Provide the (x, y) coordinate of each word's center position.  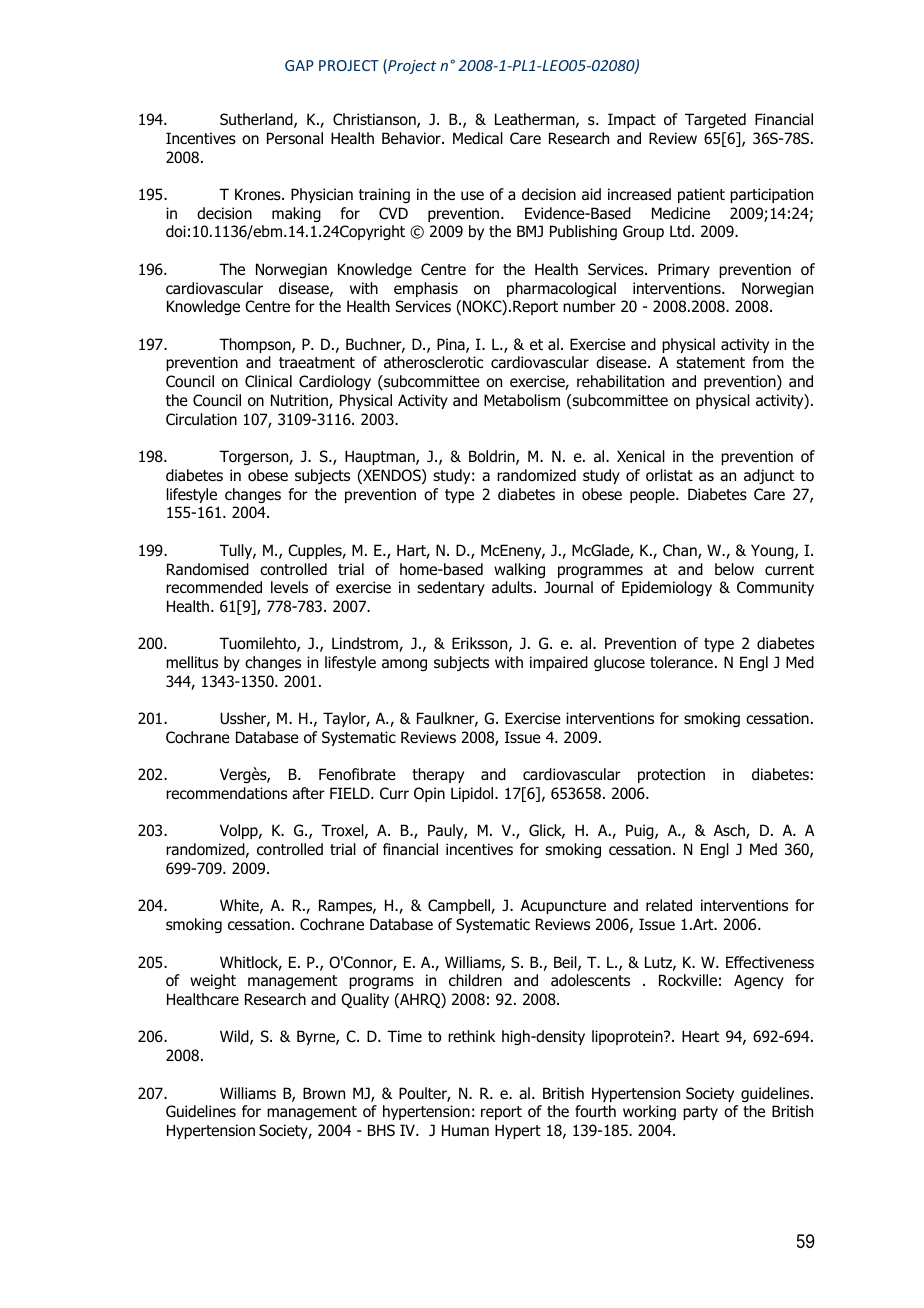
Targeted (715, 120)
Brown (324, 1093)
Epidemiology (667, 588)
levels (289, 587)
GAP (299, 65)
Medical (478, 138)
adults (513, 587)
